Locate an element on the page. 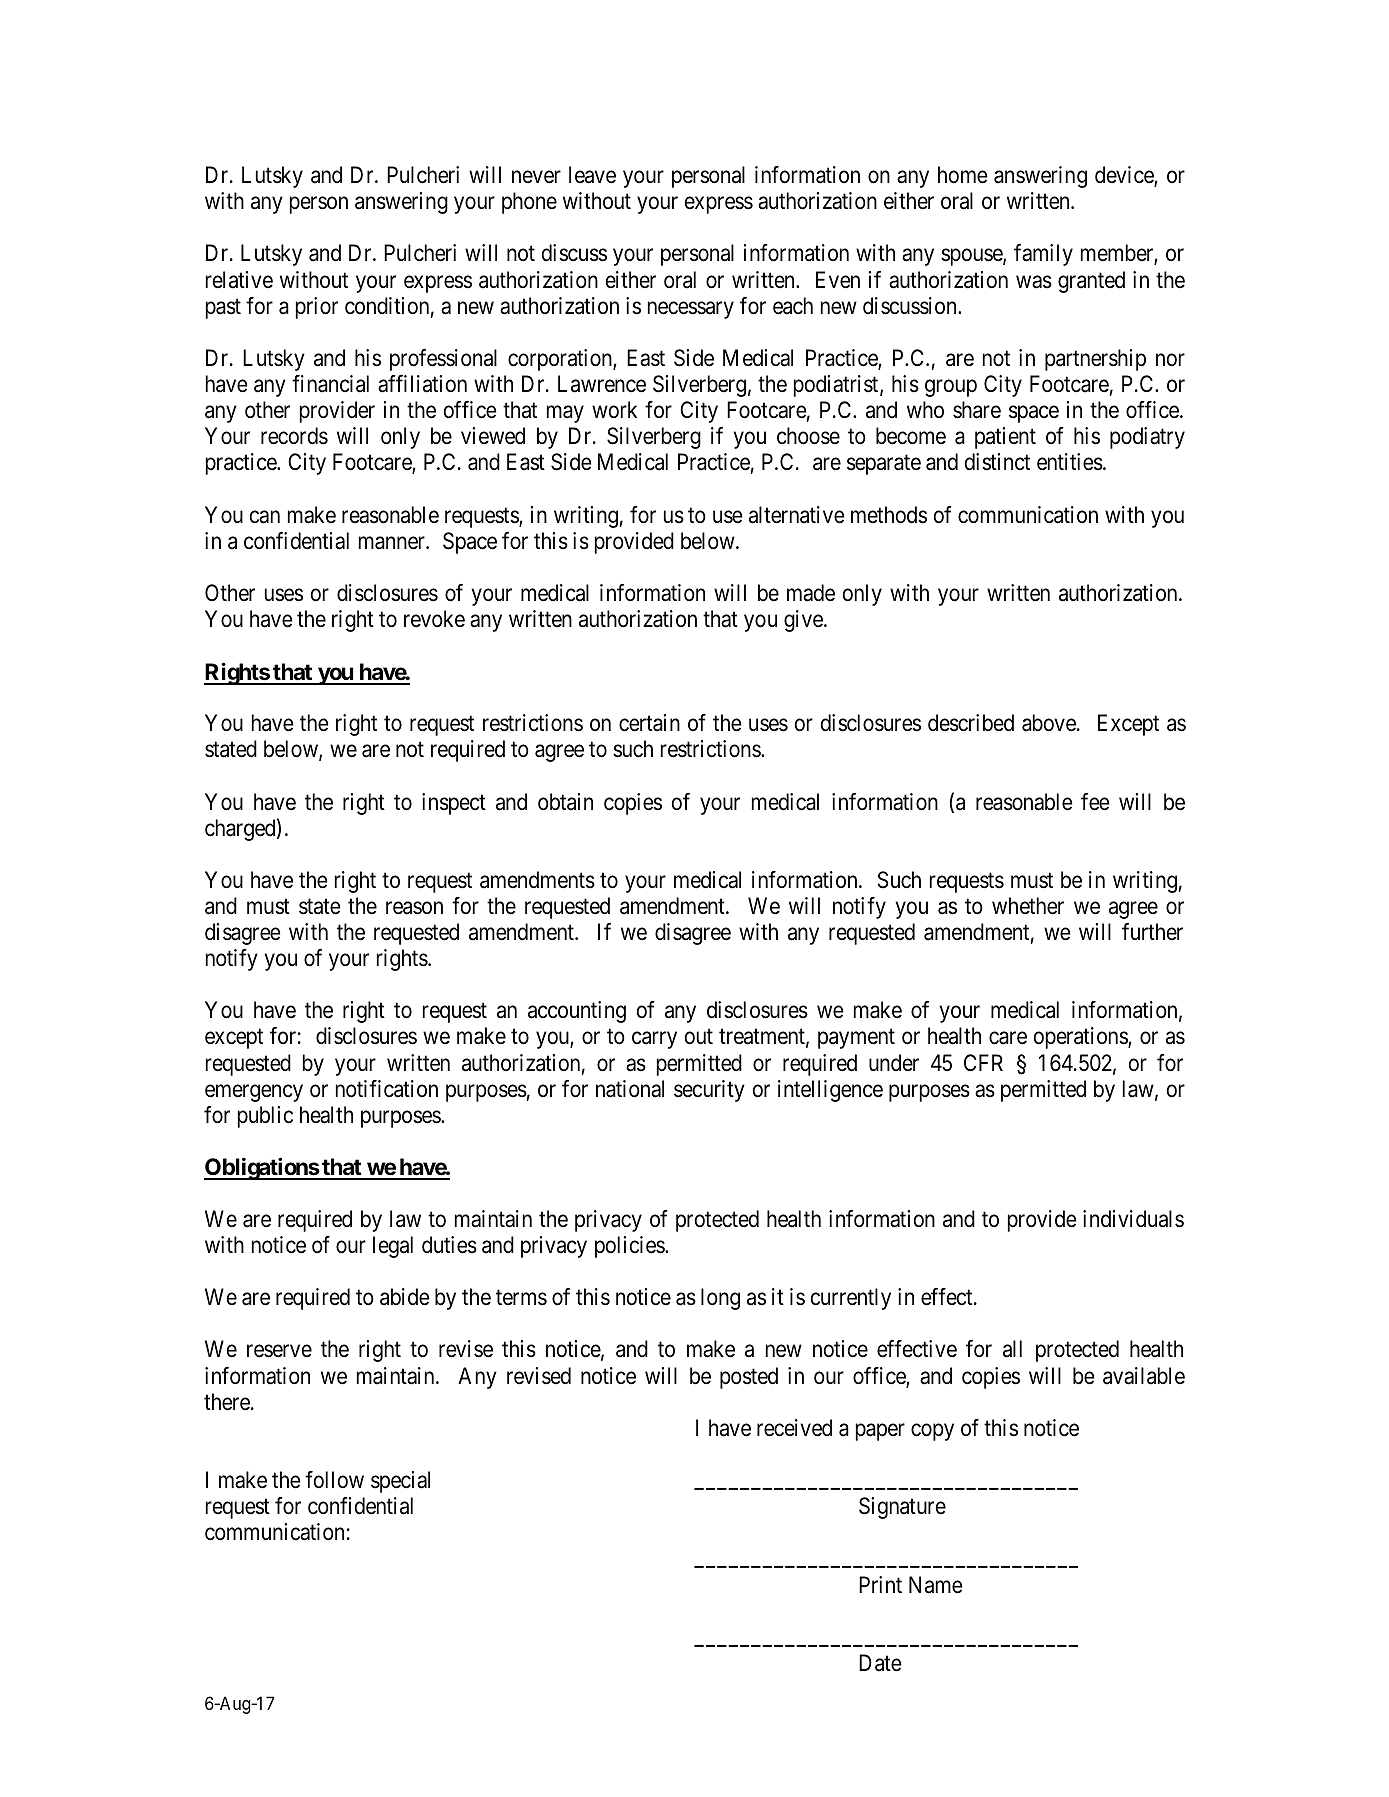  revoke is located at coordinates (434, 619).
